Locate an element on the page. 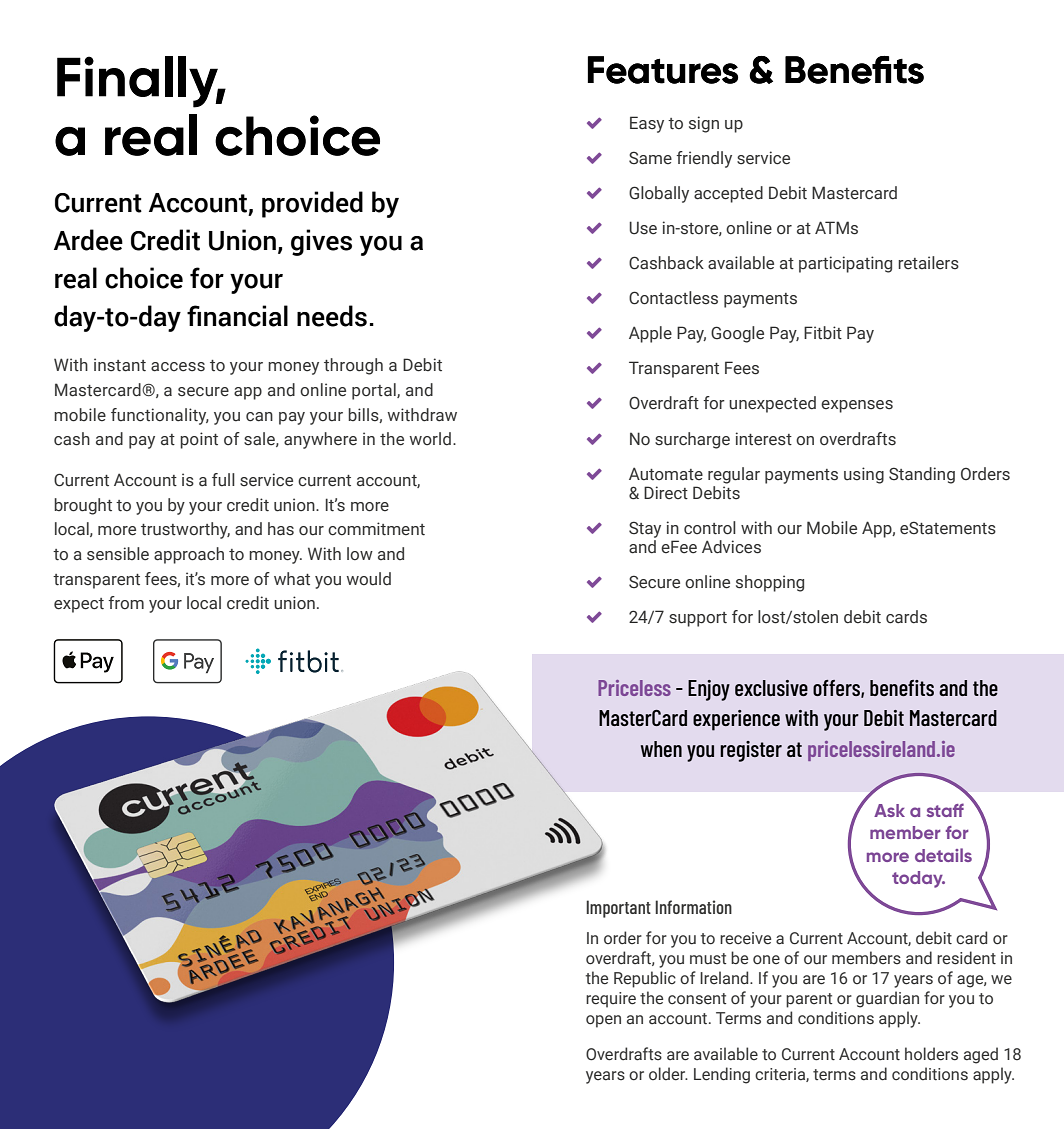  Fitbit is located at coordinates (823, 332).
